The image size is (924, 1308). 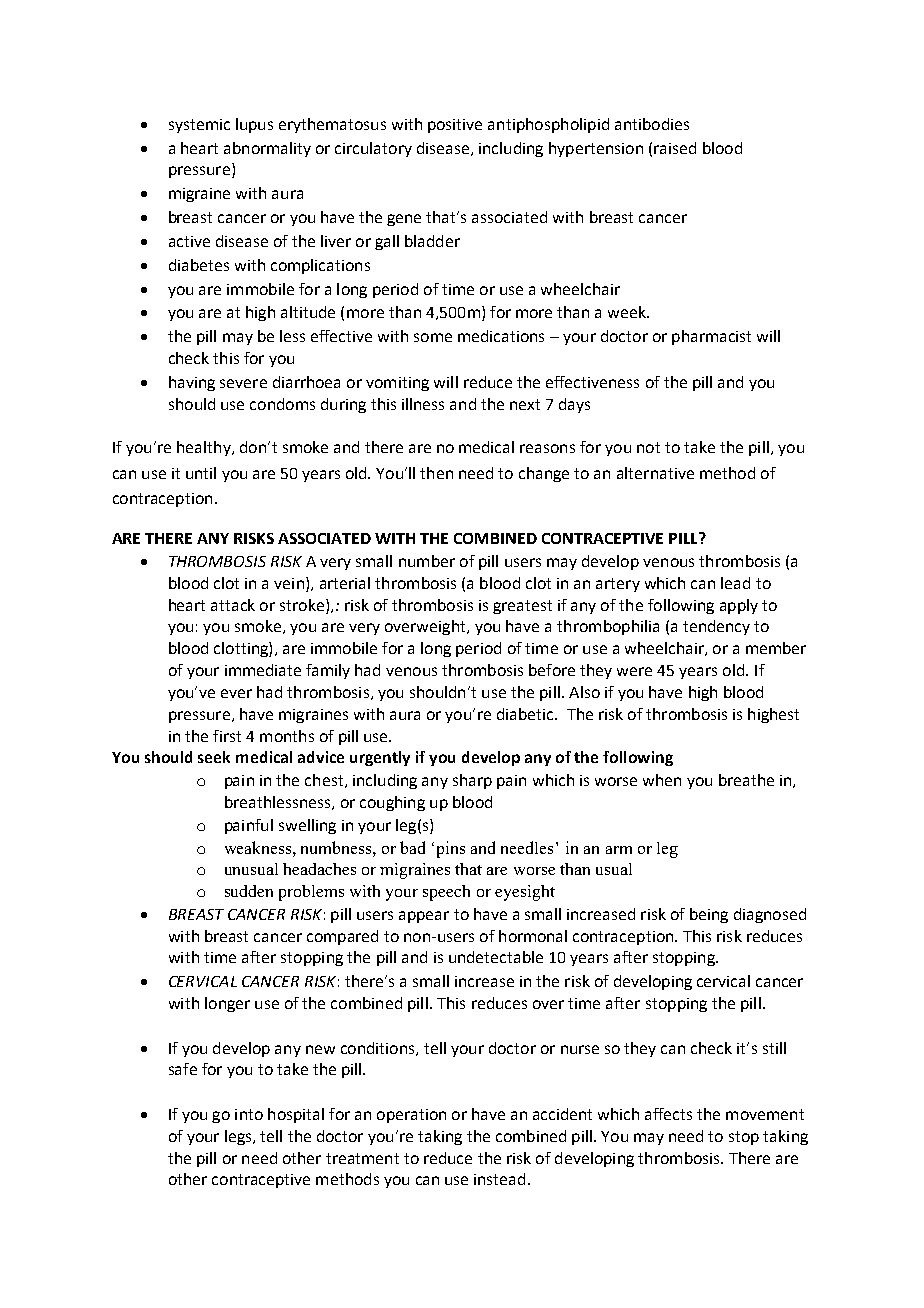 What do you see at coordinates (746, 780) in the screenshot?
I see `breathe` at bounding box center [746, 780].
